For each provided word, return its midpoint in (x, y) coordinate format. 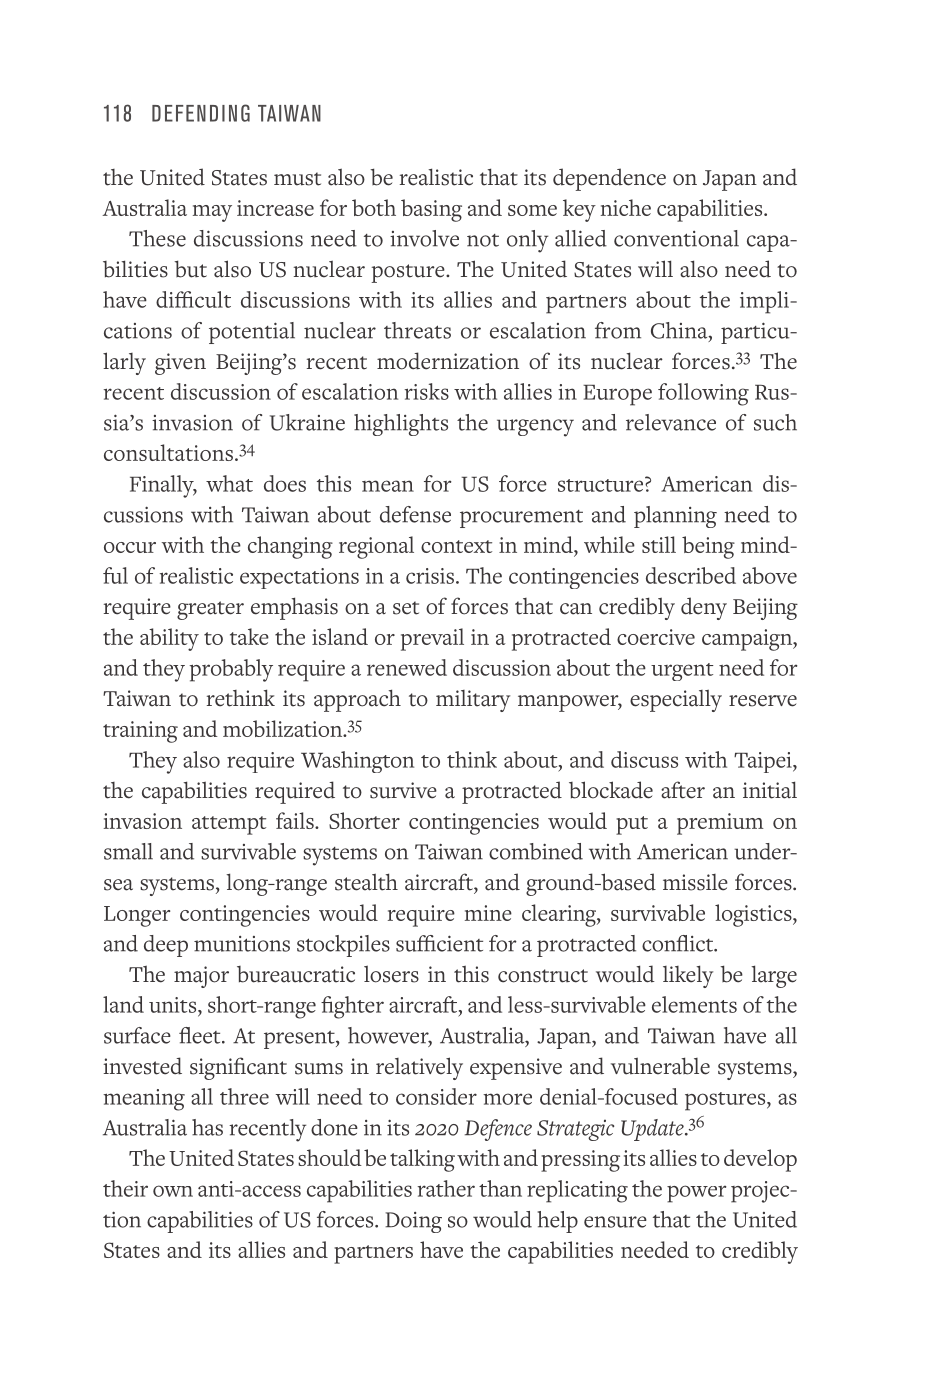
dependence (609, 179)
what (229, 483)
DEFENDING (201, 113)
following (703, 394)
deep (166, 946)
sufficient (439, 943)
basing (431, 210)
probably (231, 670)
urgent (682, 672)
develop (760, 1160)
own (173, 1191)
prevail (432, 639)
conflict (678, 943)
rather (446, 1188)
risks (427, 391)
